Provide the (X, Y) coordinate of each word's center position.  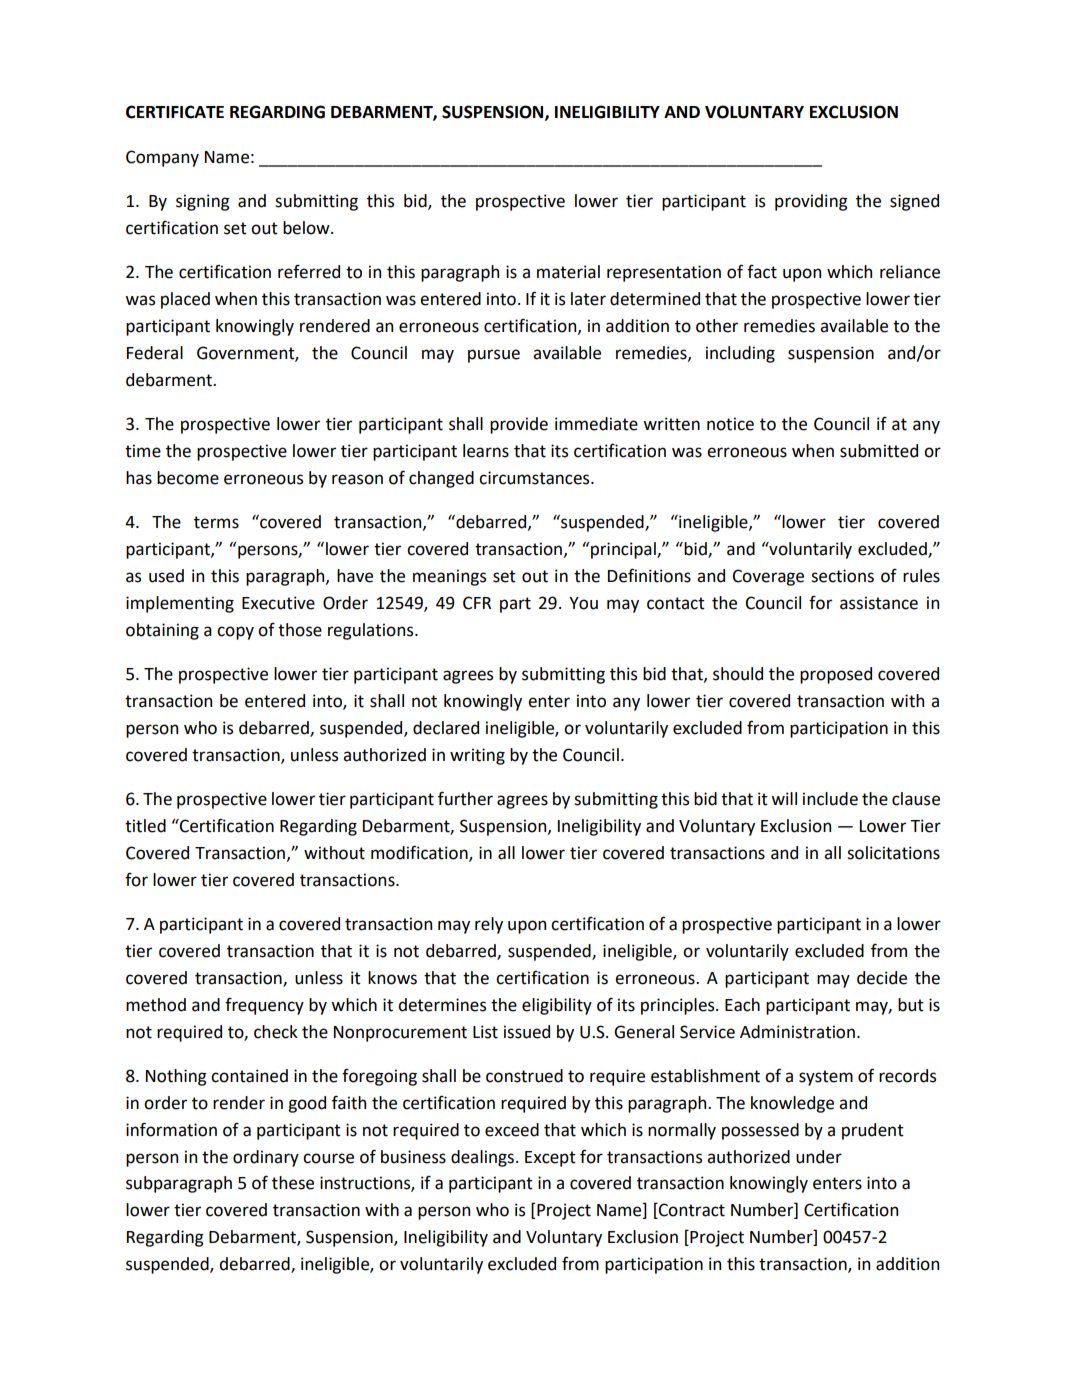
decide (882, 978)
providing (811, 202)
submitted (879, 451)
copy (235, 633)
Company (162, 158)
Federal (155, 353)
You (583, 603)
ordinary (266, 1158)
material (568, 272)
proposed (836, 675)
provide (519, 425)
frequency (264, 1006)
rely (489, 925)
